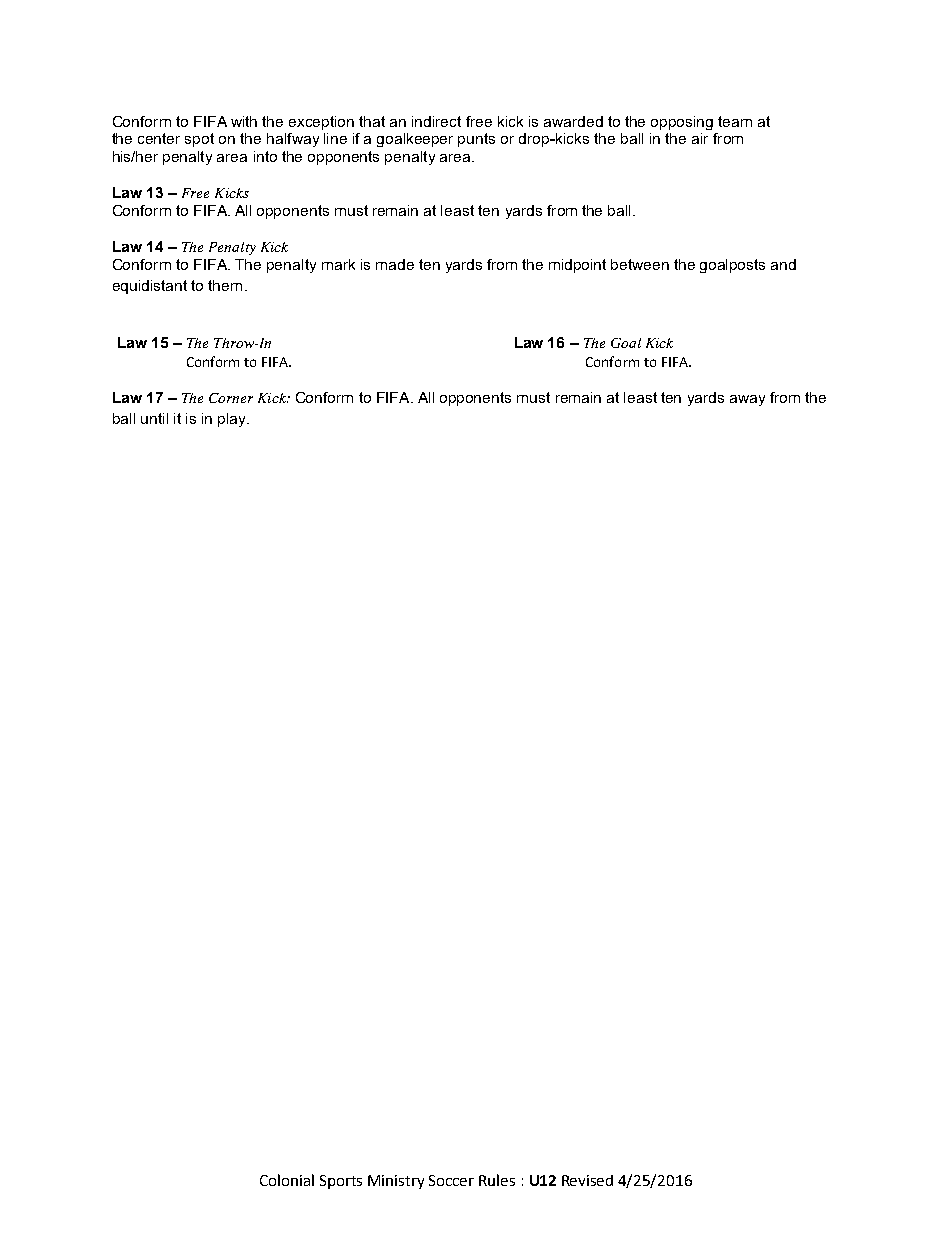  What do you see at coordinates (747, 400) in the image?
I see `away` at bounding box center [747, 400].
